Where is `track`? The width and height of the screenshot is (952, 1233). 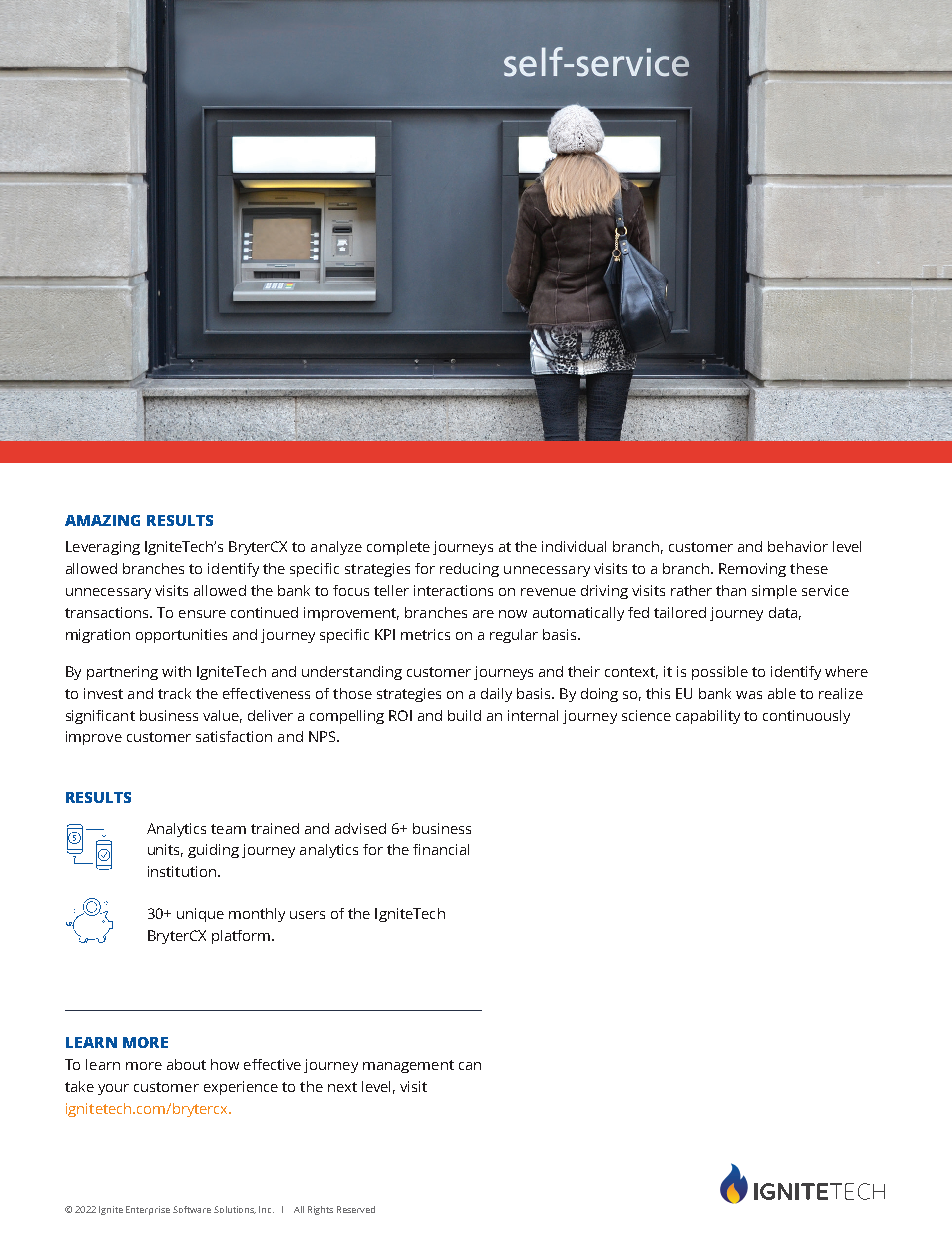
track is located at coordinates (174, 693).
